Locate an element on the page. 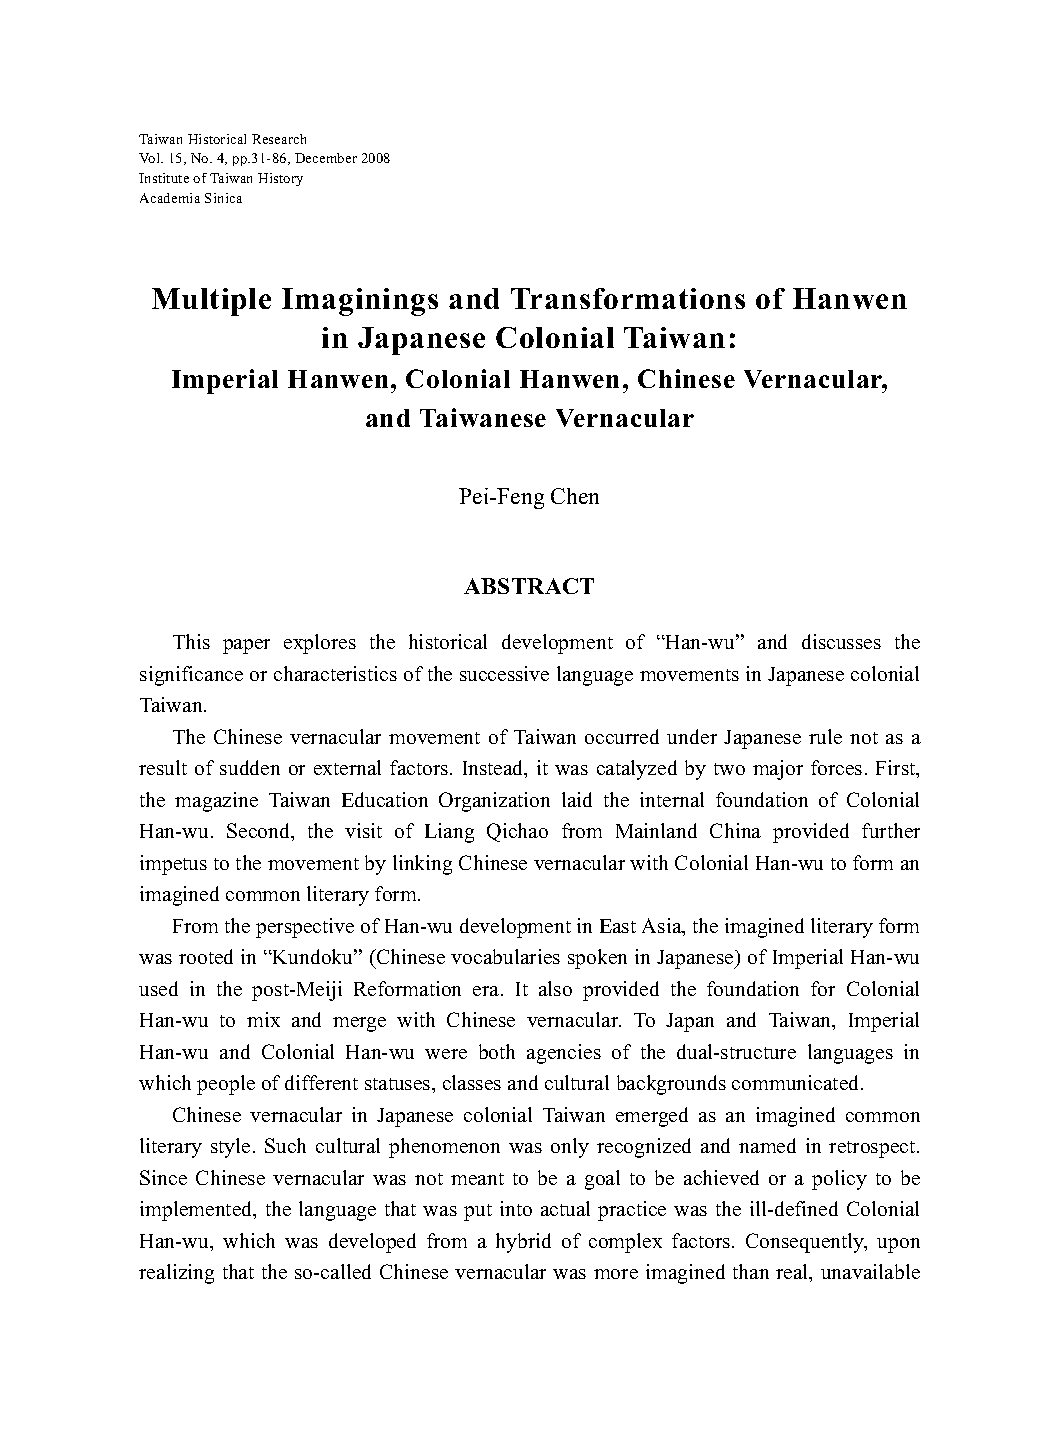 The height and width of the document is (1451, 1061). mix is located at coordinates (263, 1019).
